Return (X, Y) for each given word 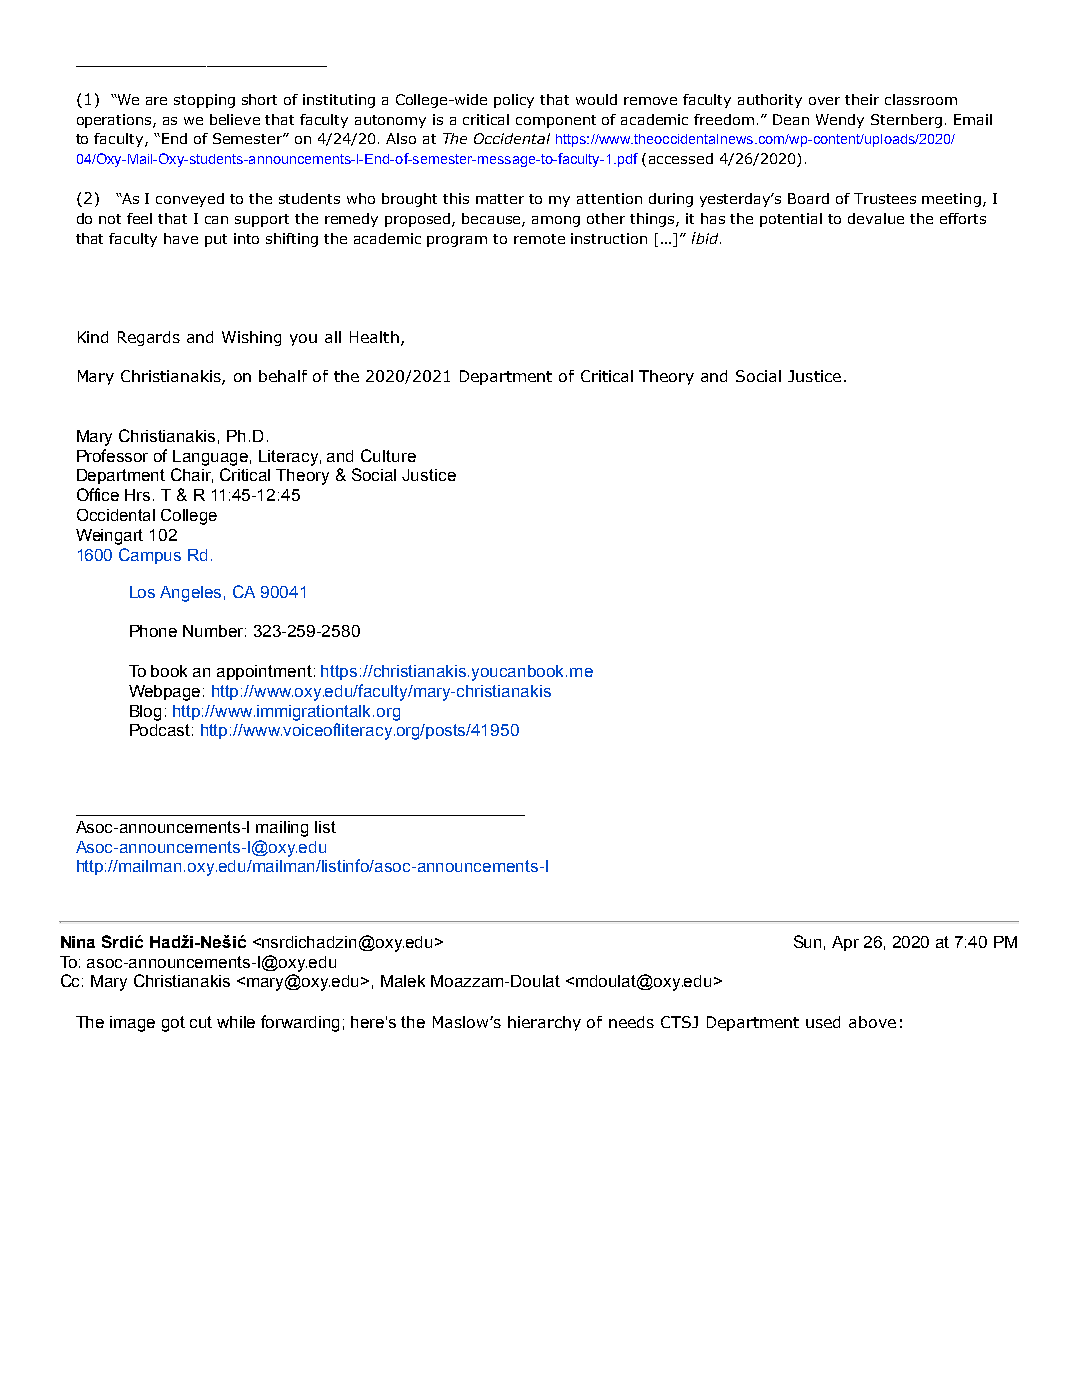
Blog (145, 713)
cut (201, 1022)
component (556, 121)
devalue (876, 218)
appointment (264, 672)
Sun (807, 941)
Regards (149, 338)
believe (235, 119)
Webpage (164, 693)
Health (374, 337)
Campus (150, 556)
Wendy (840, 121)
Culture (388, 455)
